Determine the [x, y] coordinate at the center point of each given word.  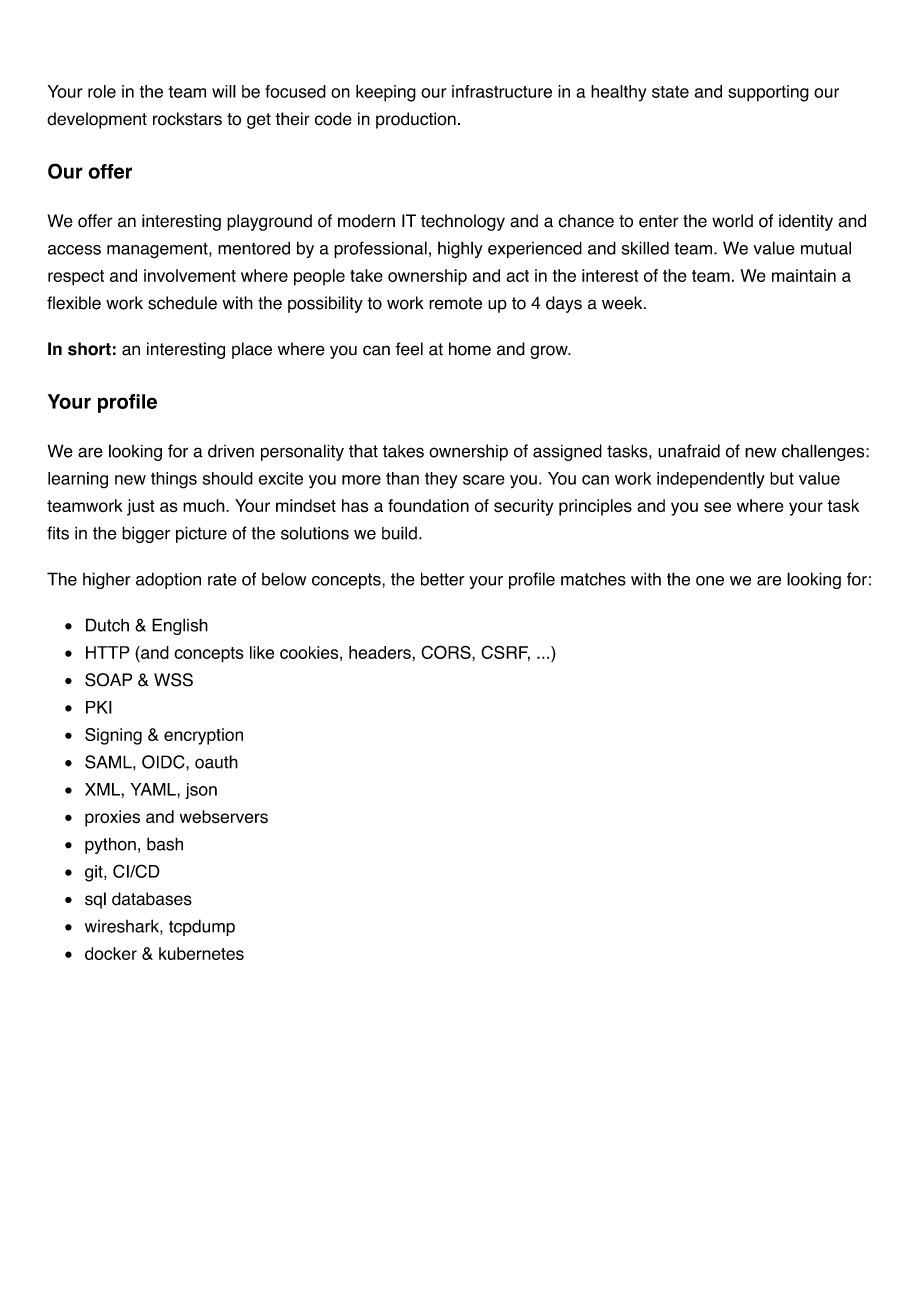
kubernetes [201, 953]
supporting [768, 93]
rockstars [187, 119]
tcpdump [202, 927]
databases [152, 899]
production [416, 120]
